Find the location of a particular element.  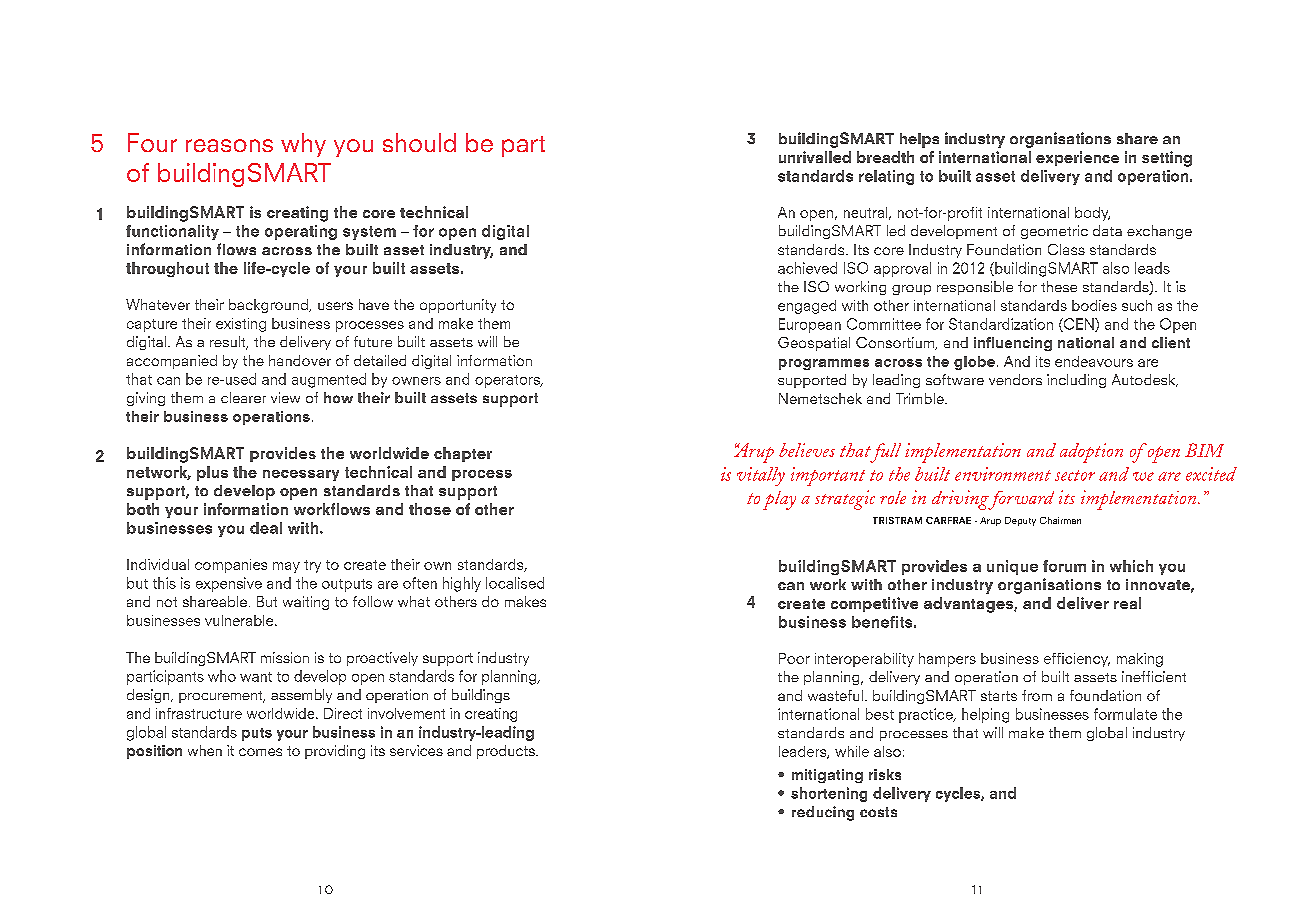

experience is located at coordinates (1077, 158).
